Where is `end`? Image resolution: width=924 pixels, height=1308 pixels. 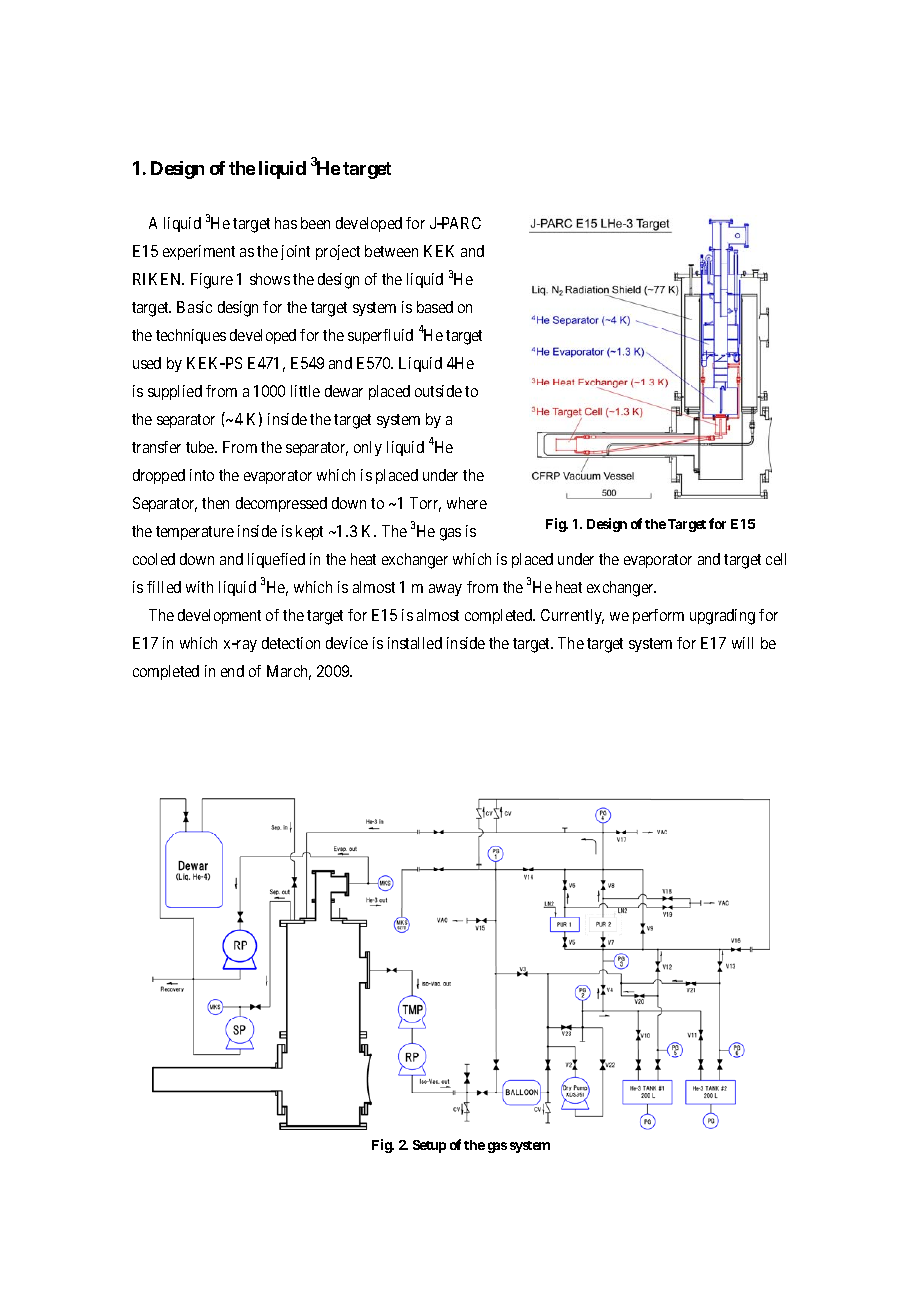 end is located at coordinates (232, 671).
